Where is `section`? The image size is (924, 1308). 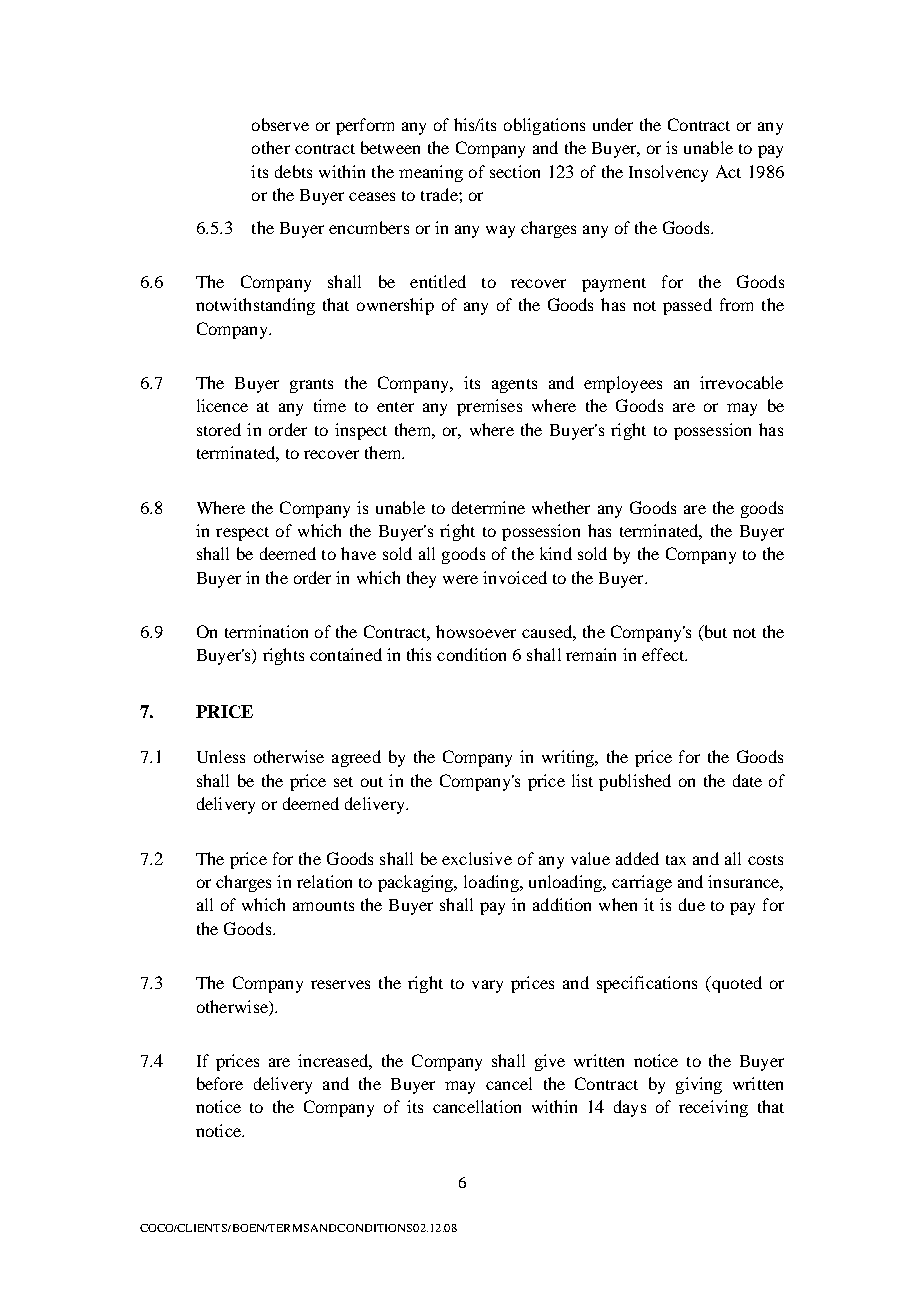 section is located at coordinates (515, 171).
